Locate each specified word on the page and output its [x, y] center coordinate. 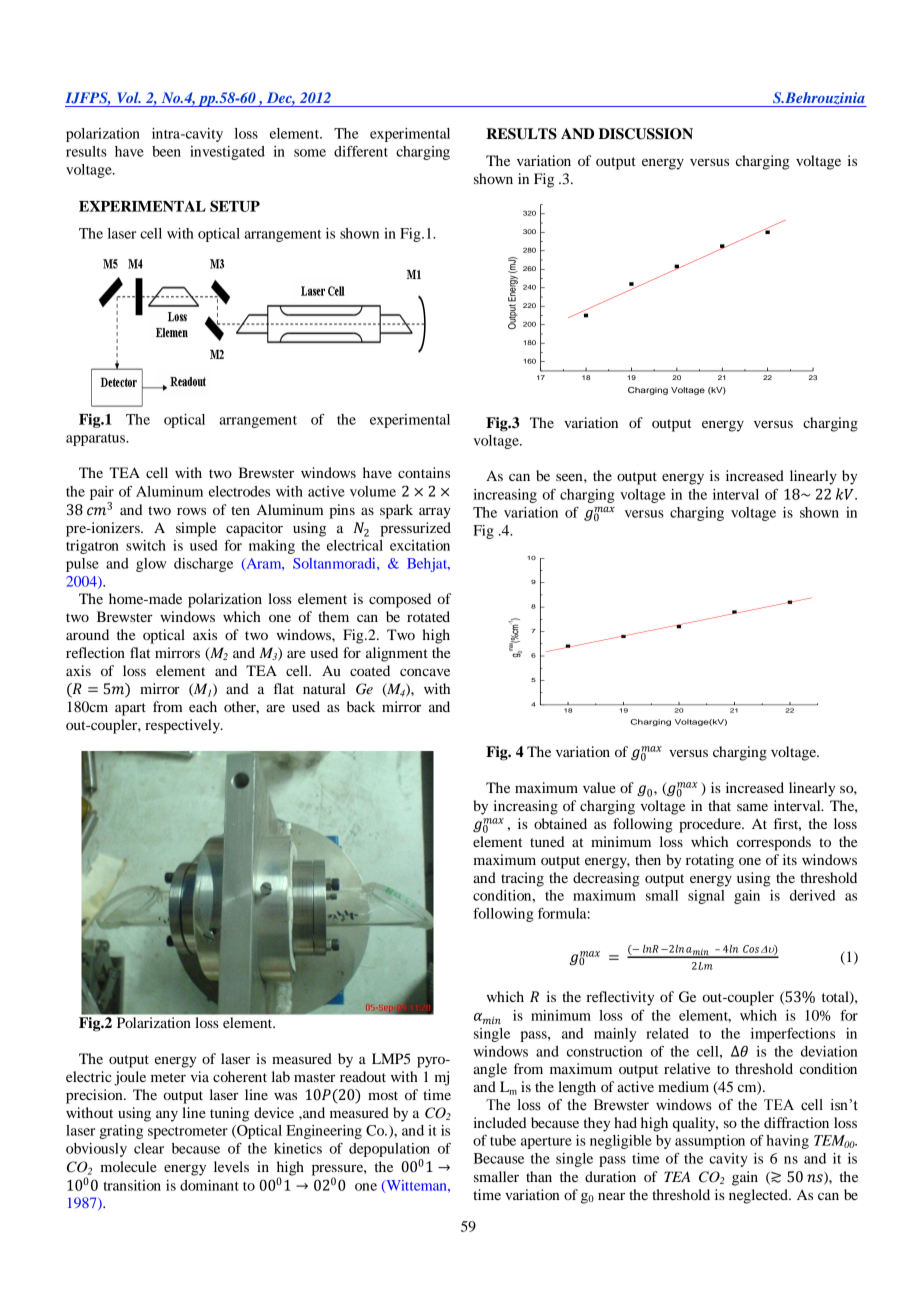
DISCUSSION [646, 134]
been [166, 151]
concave [425, 672]
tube [503, 1140]
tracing [522, 879]
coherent [240, 1076]
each [203, 706]
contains [424, 472]
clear [149, 1148]
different [361, 151]
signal [706, 897]
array [435, 513]
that [719, 805]
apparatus [96, 440]
